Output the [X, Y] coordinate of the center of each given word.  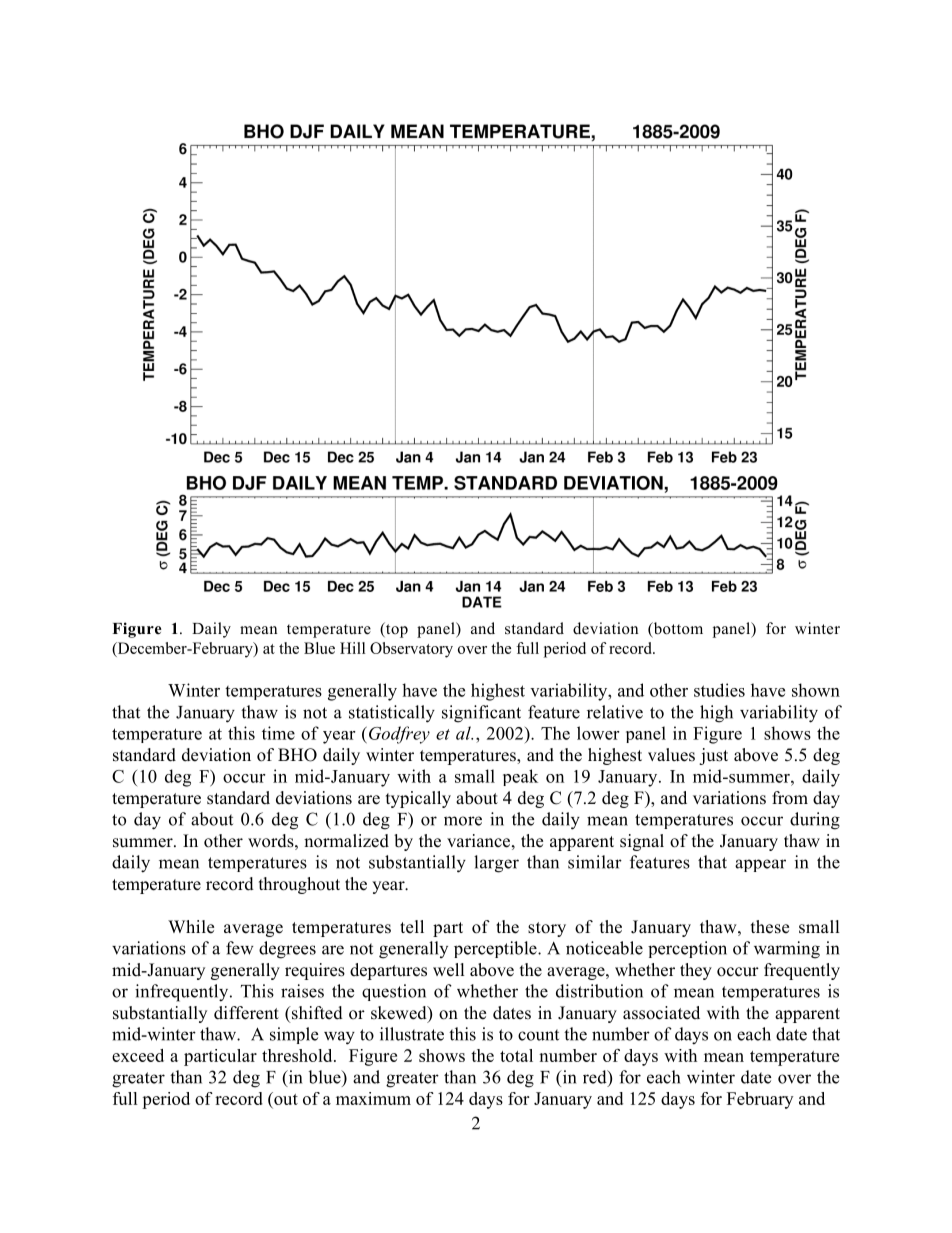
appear [760, 865]
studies [719, 690]
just [713, 756]
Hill [352, 648]
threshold [298, 1055]
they [696, 971]
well [449, 970]
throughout [299, 885]
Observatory [411, 650]
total [516, 1055]
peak [520, 777]
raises [302, 991]
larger [496, 864]
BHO [297, 755]
